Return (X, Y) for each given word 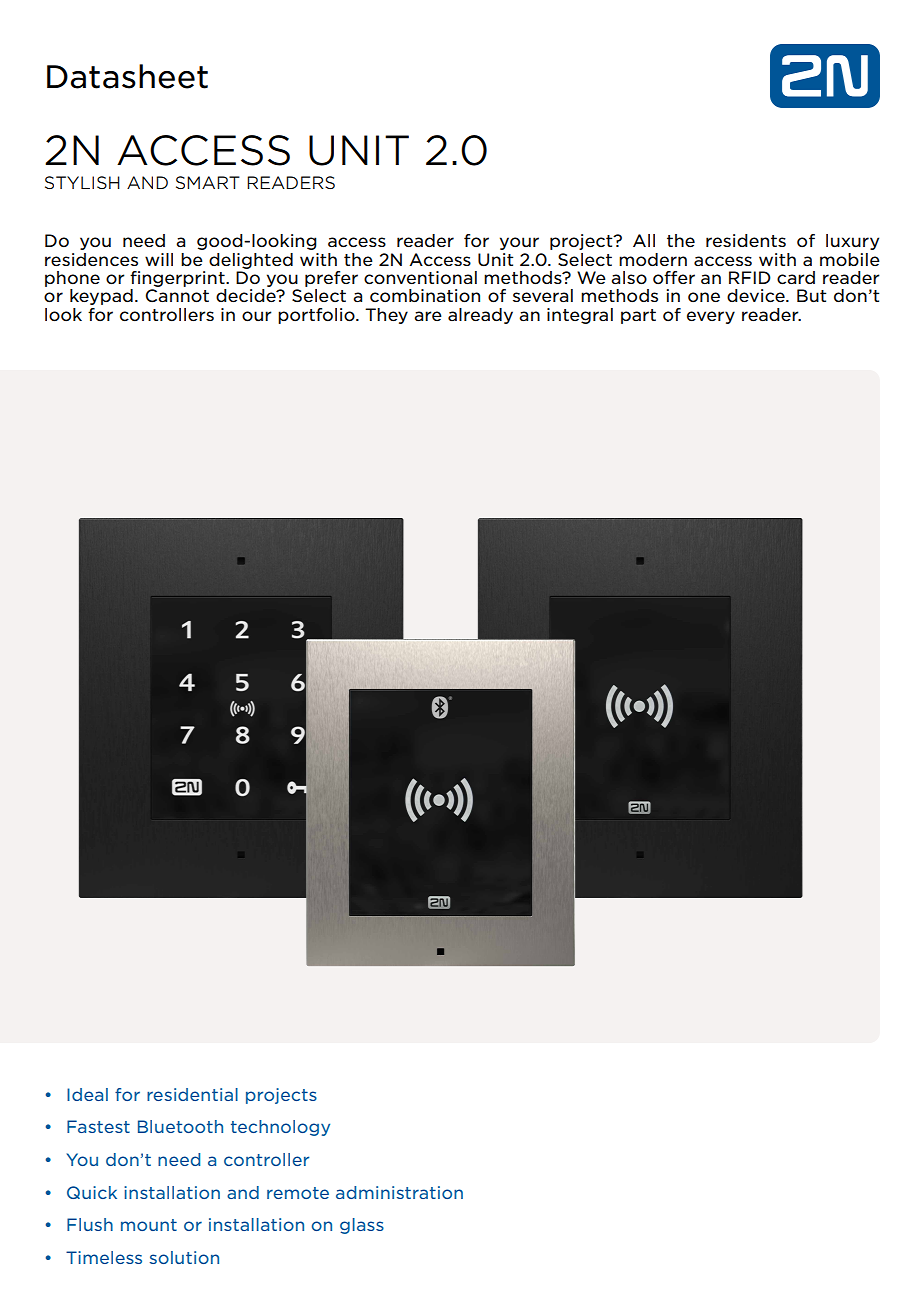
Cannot (177, 296)
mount (149, 1225)
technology (280, 1128)
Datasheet (127, 76)
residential (192, 1094)
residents (746, 240)
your (519, 243)
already (480, 316)
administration (399, 1192)
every (711, 317)
